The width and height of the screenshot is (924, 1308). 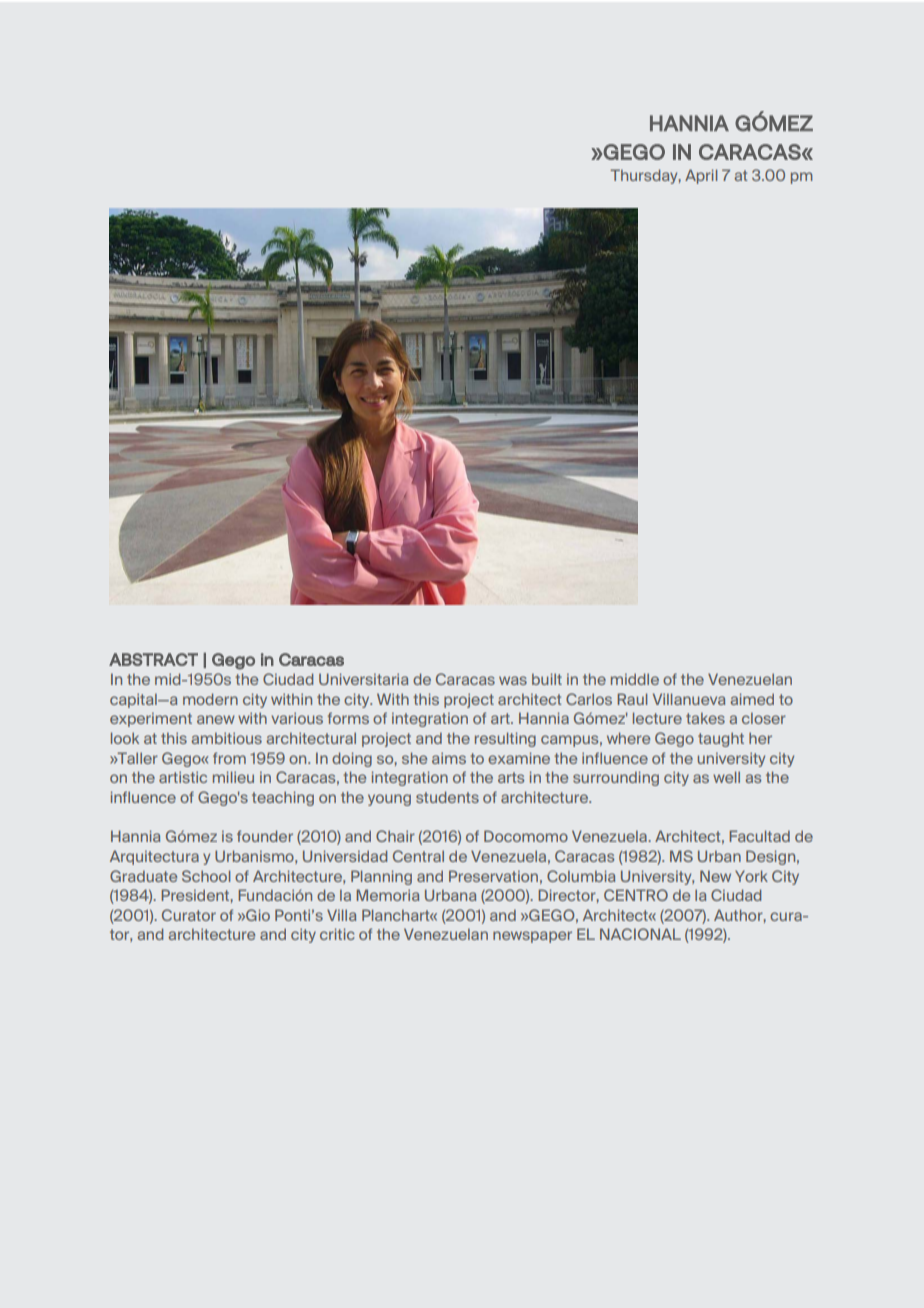 What do you see at coordinates (632, 699) in the screenshot?
I see `Raul` at bounding box center [632, 699].
